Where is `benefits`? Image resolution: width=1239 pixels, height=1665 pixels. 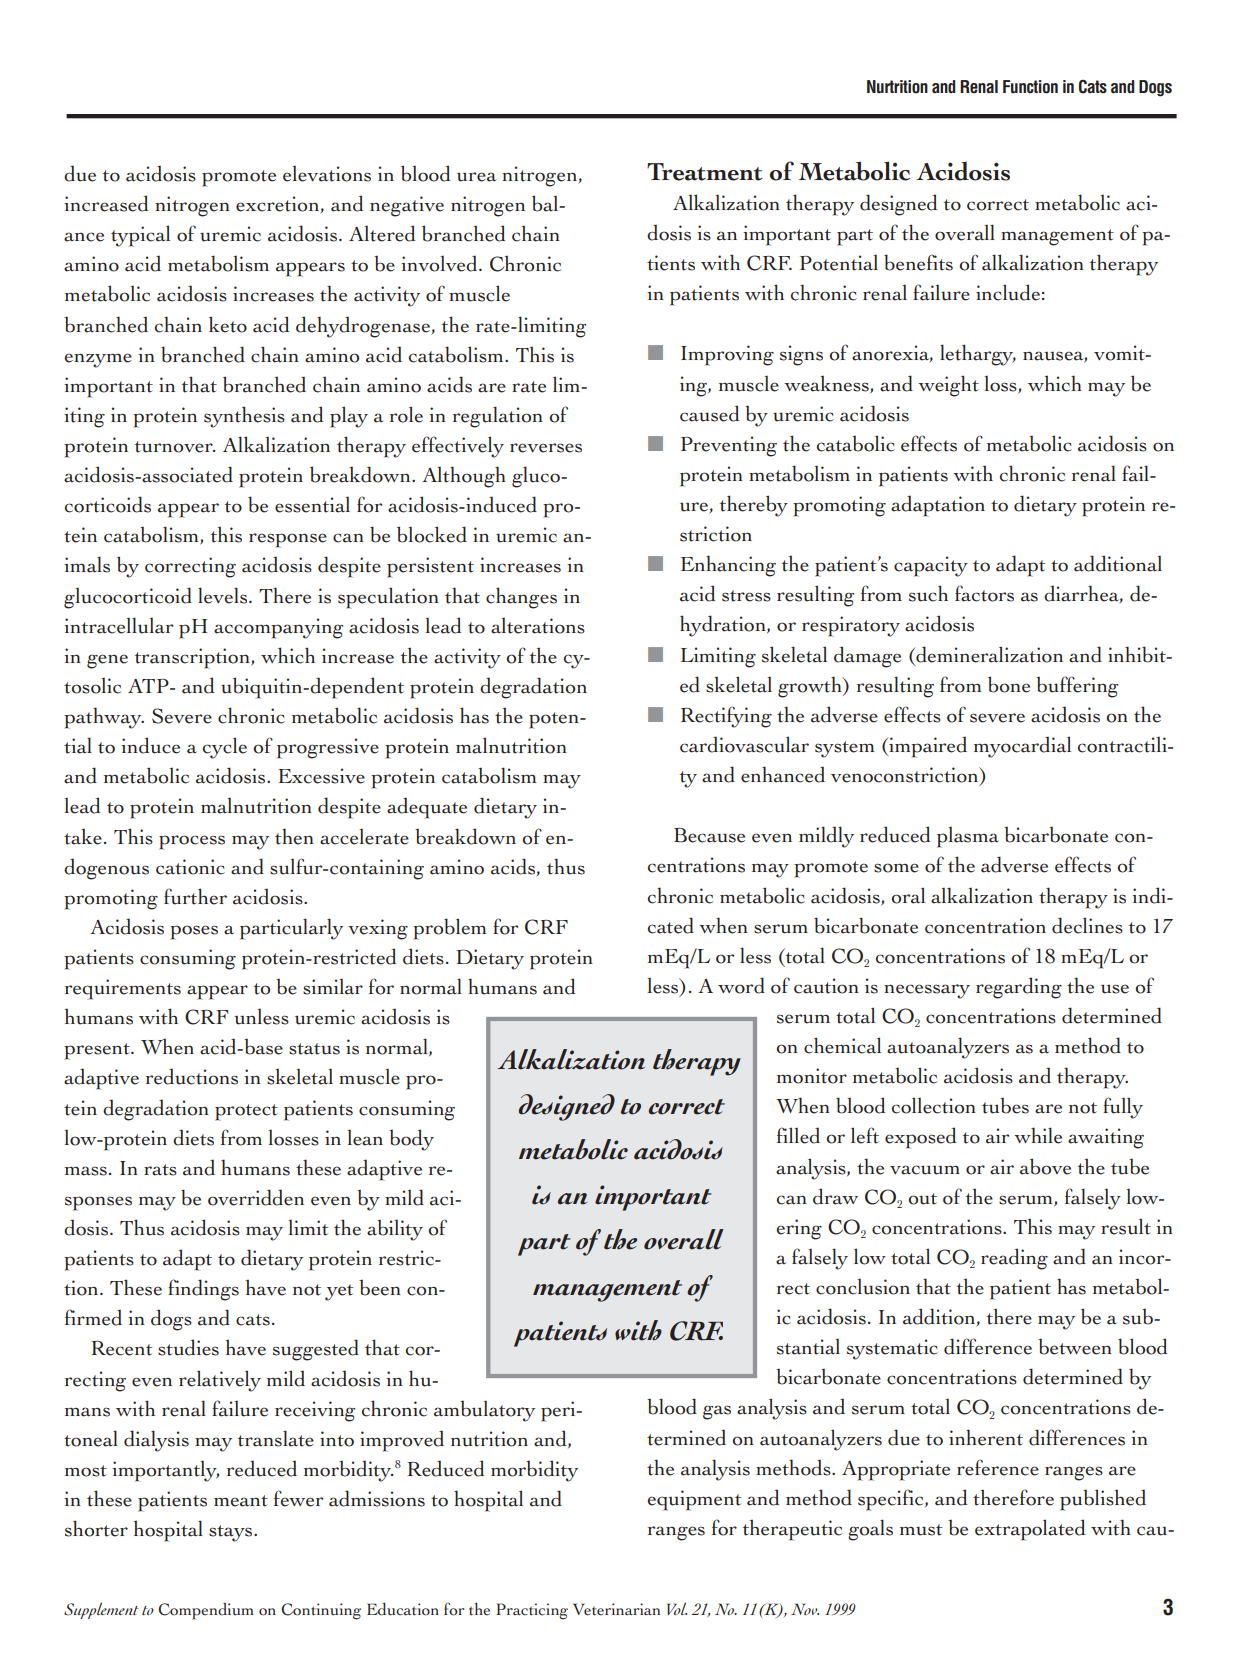
benefits is located at coordinates (918, 262).
